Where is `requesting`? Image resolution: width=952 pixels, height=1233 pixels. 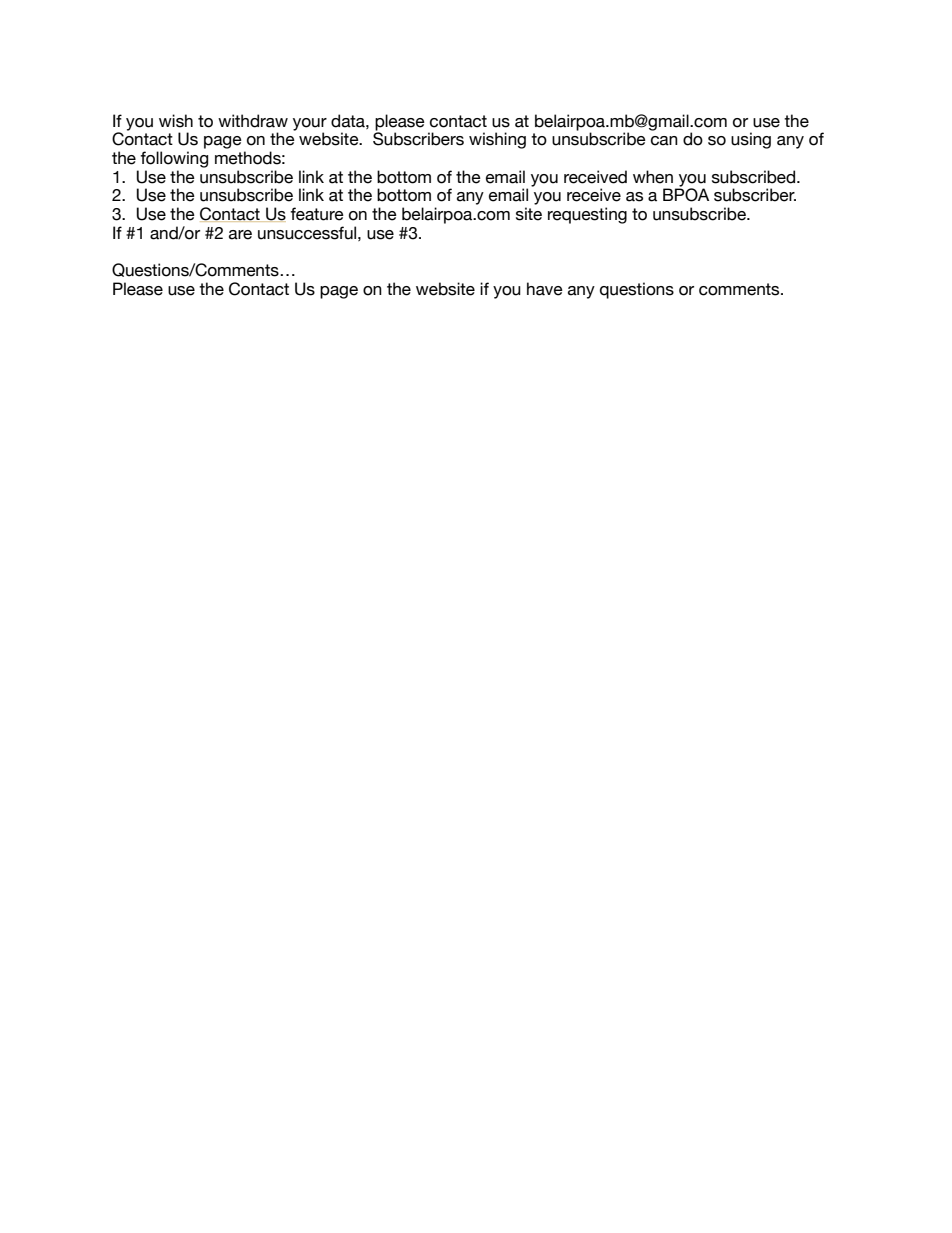 requesting is located at coordinates (587, 215).
